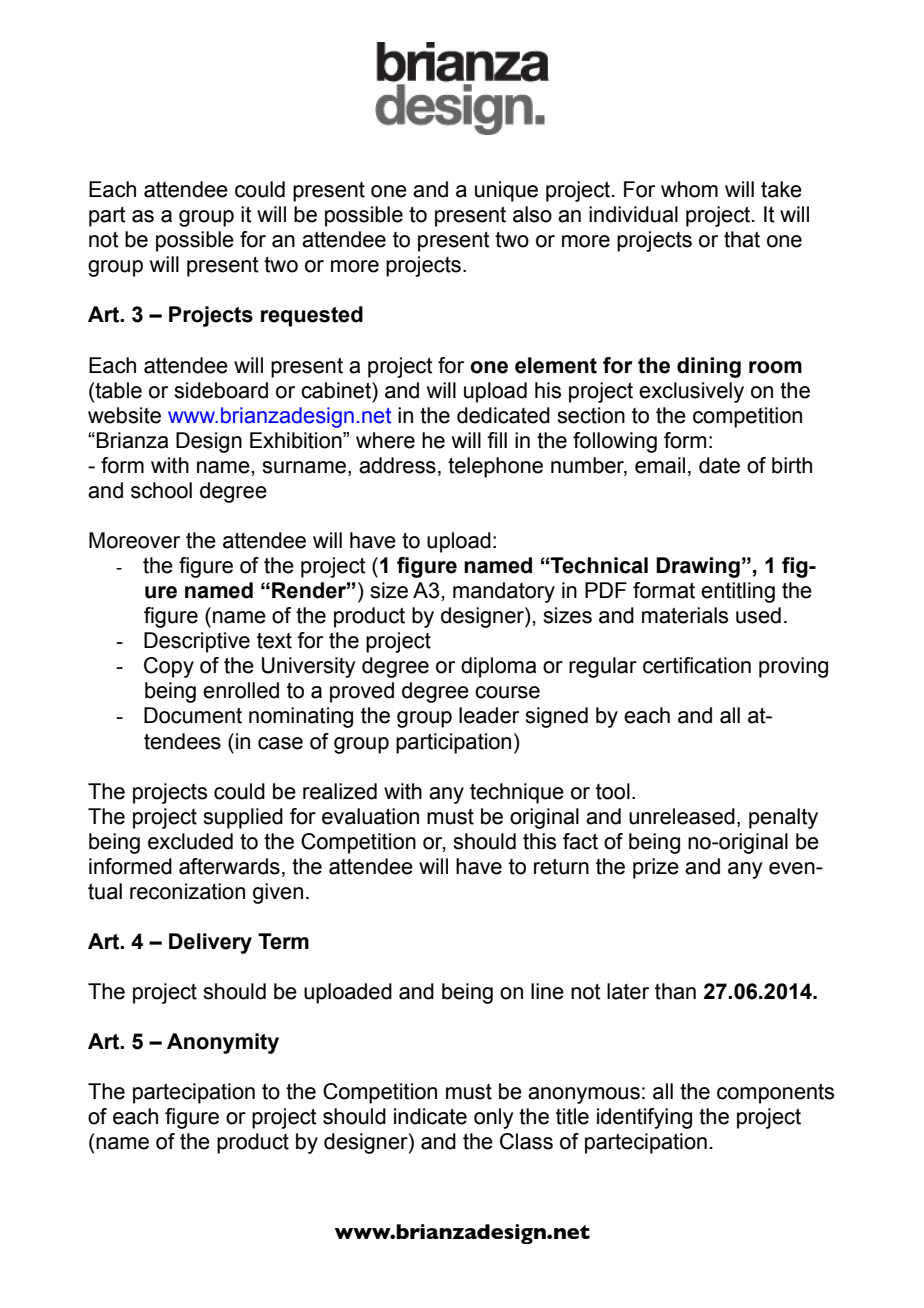 The image size is (924, 1308). What do you see at coordinates (193, 715) in the page?
I see `Document` at bounding box center [193, 715].
